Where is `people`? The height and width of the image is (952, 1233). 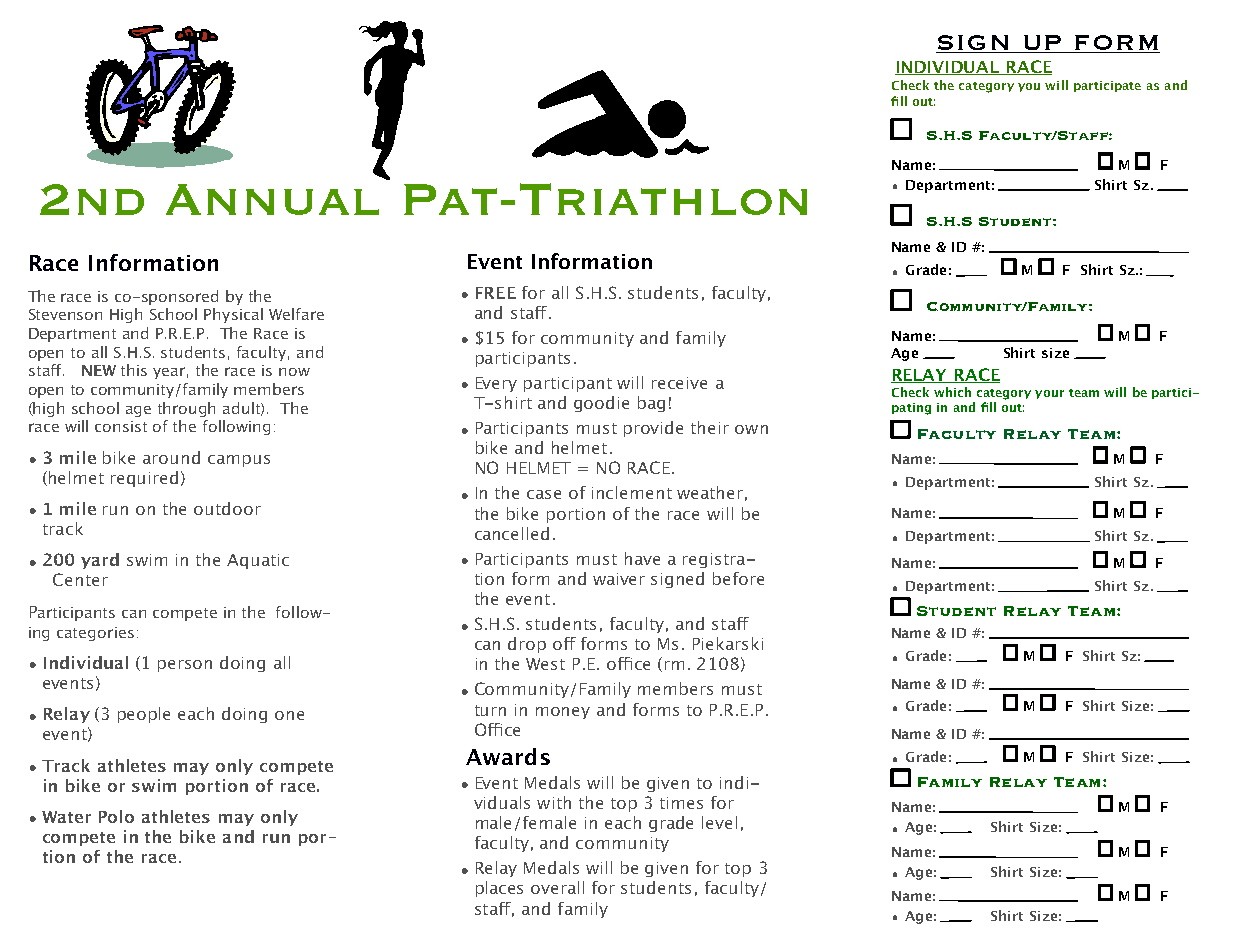 people is located at coordinates (144, 715).
